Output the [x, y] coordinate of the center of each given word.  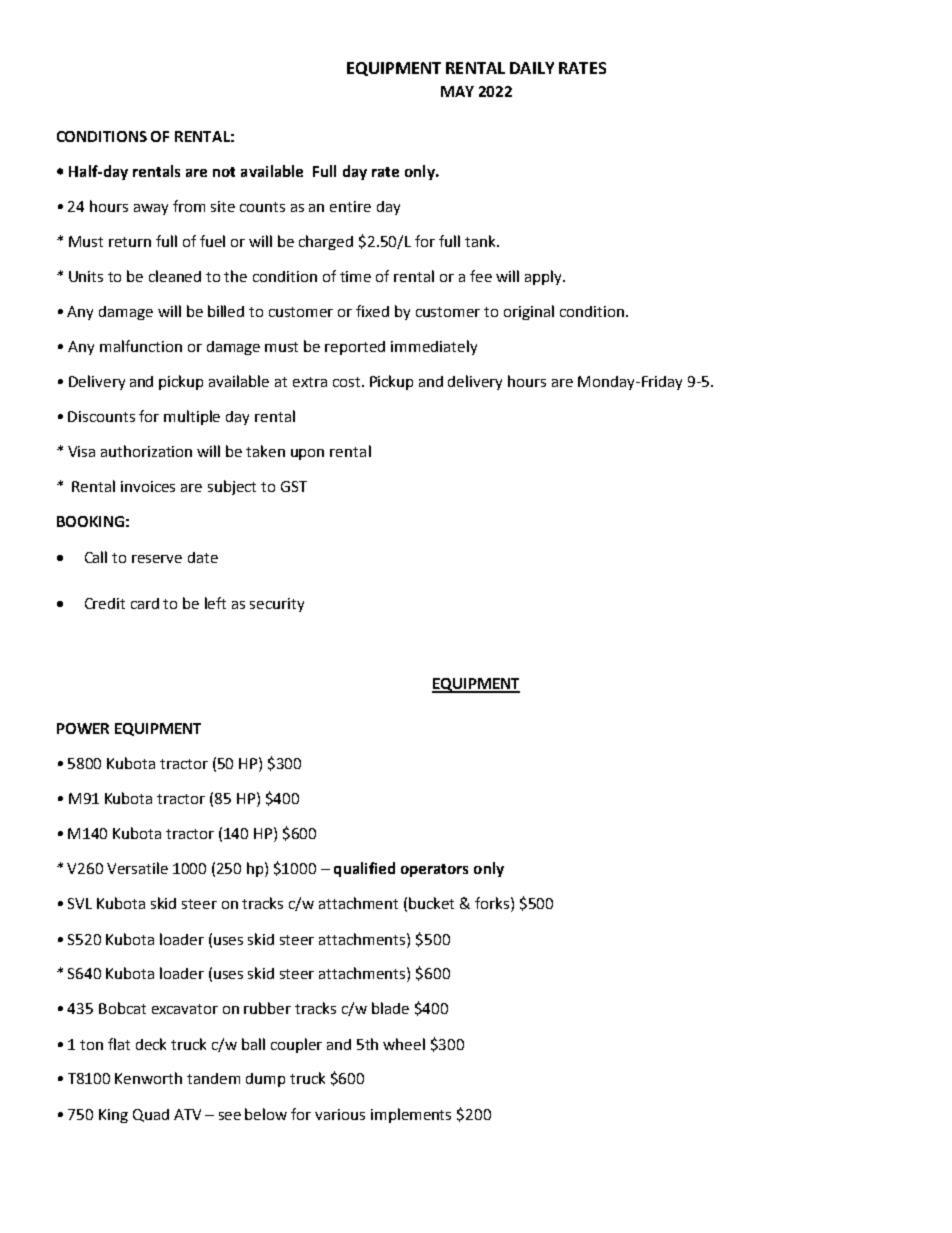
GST [294, 486]
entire [350, 206]
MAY [457, 91]
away [151, 209]
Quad [151, 1115]
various [340, 1114]
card [145, 603]
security [277, 605]
